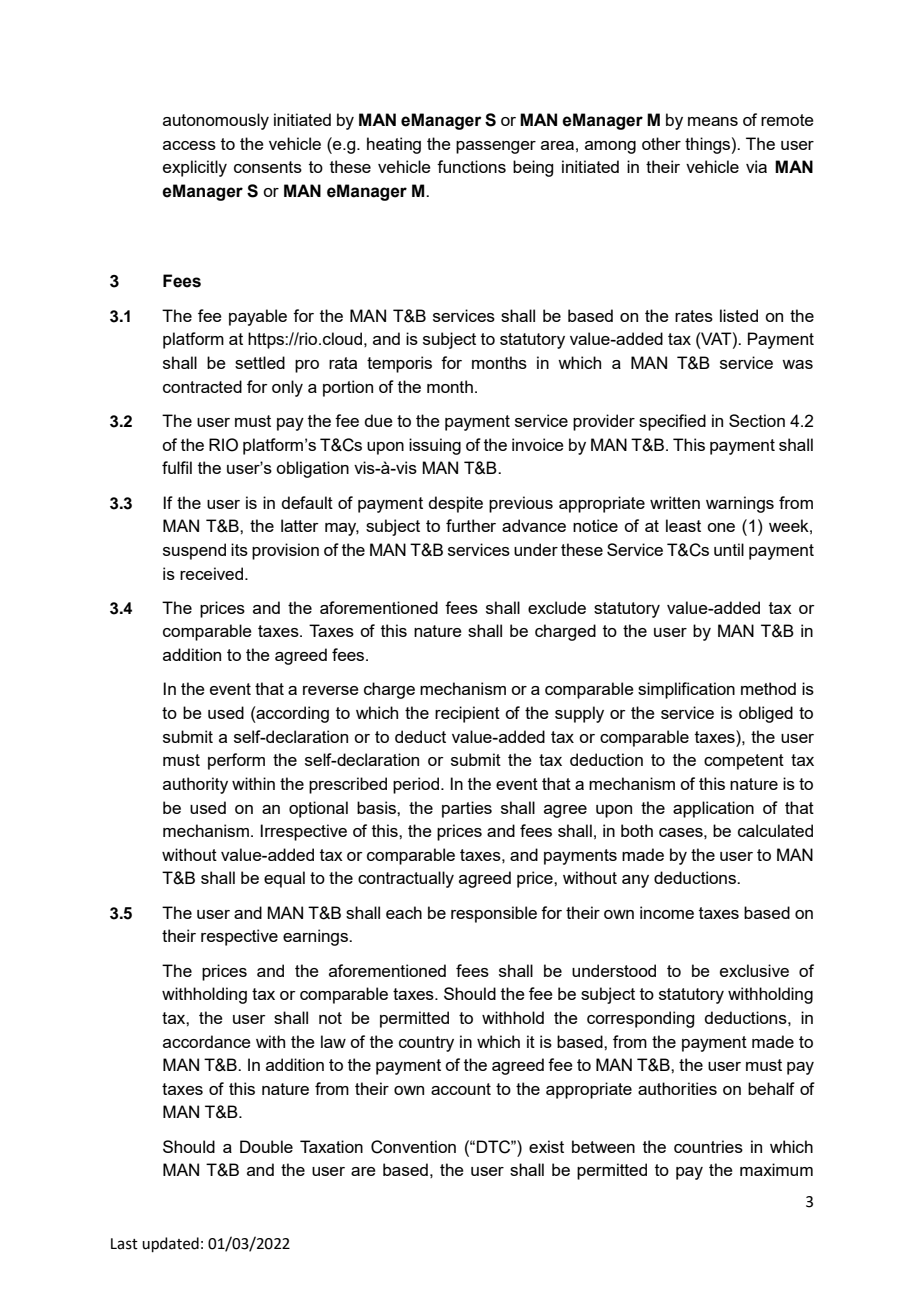  I want to click on contracted, so click(202, 386).
